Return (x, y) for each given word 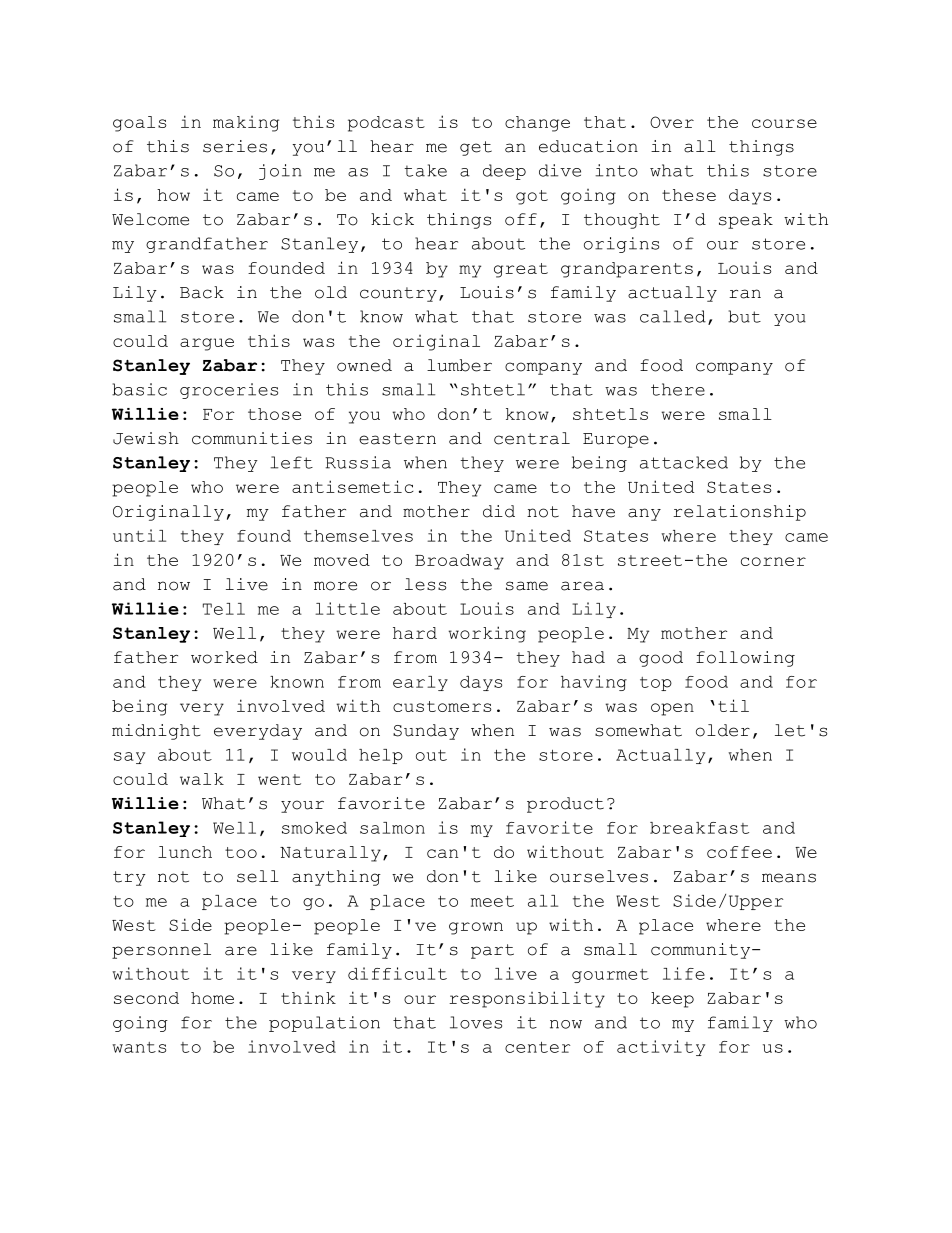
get (476, 148)
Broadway (459, 562)
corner (773, 561)
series (235, 146)
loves (476, 1022)
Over (672, 122)
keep (672, 1000)
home (212, 998)
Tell (224, 609)
